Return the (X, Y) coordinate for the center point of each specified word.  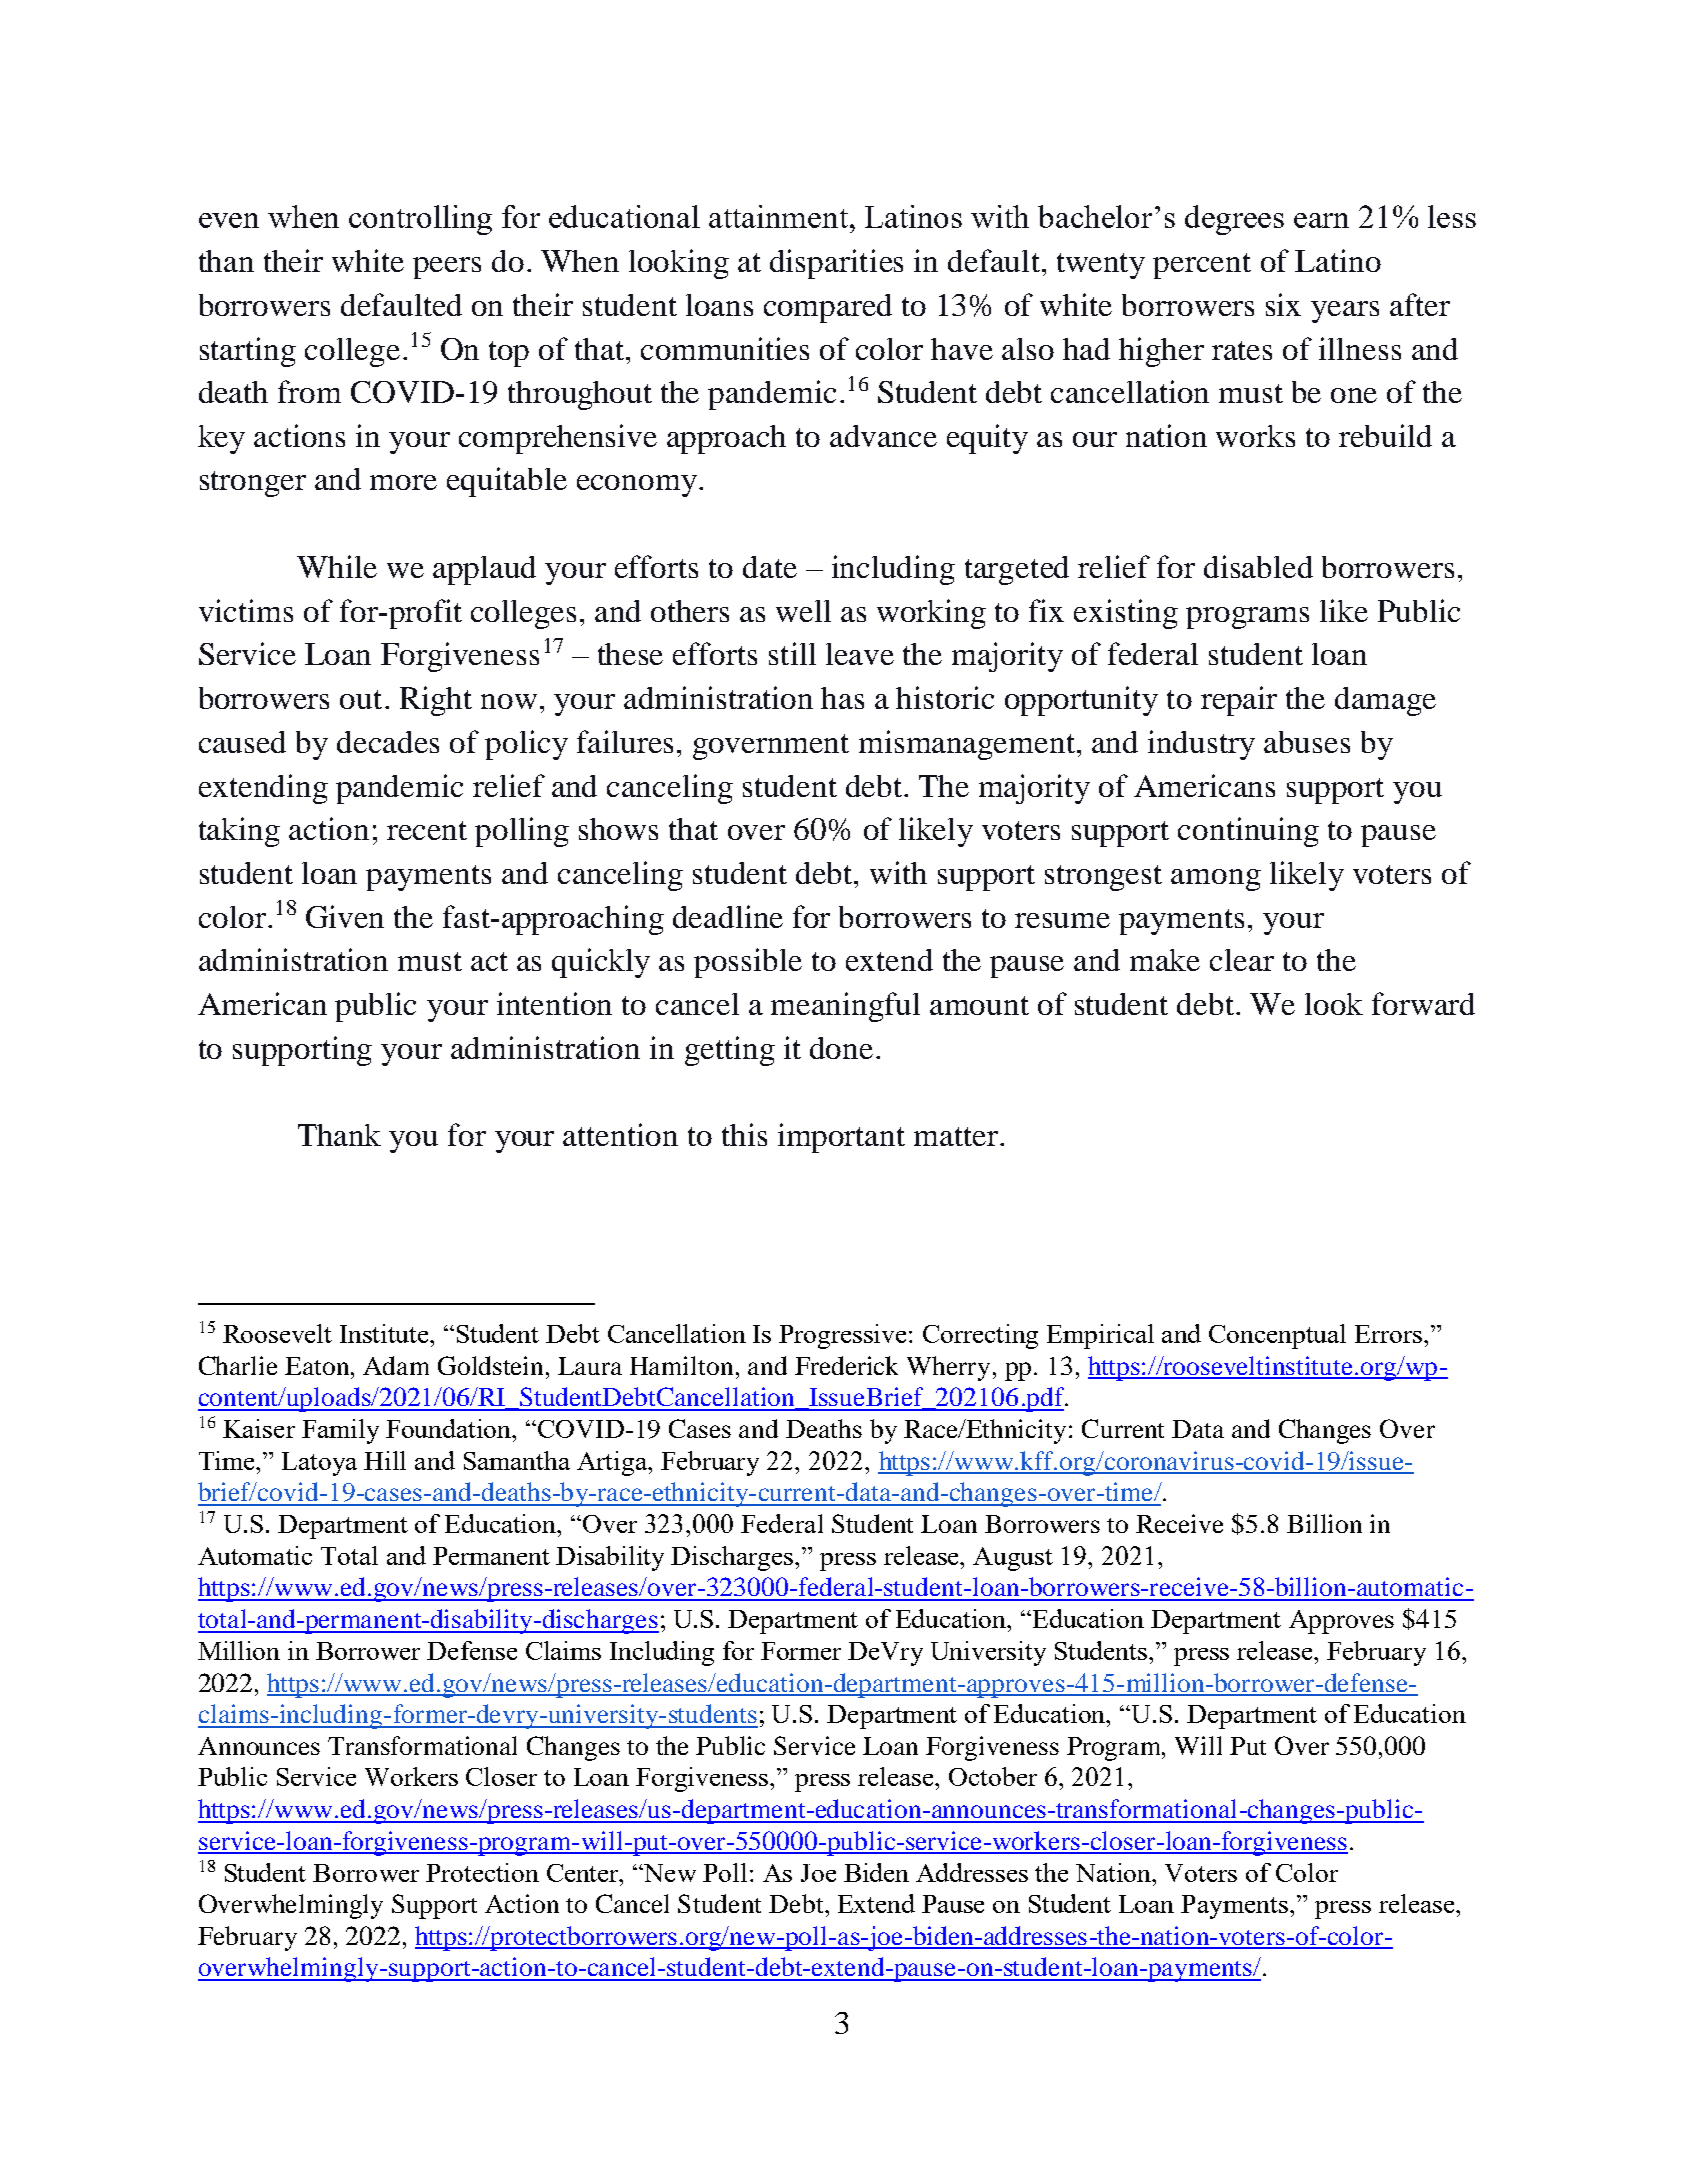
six (1283, 304)
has (842, 698)
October (993, 1776)
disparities (836, 264)
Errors (1390, 1334)
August (1013, 1559)
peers (447, 268)
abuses (1307, 742)
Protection (482, 1872)
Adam (396, 1365)
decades (388, 742)
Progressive (844, 1336)
